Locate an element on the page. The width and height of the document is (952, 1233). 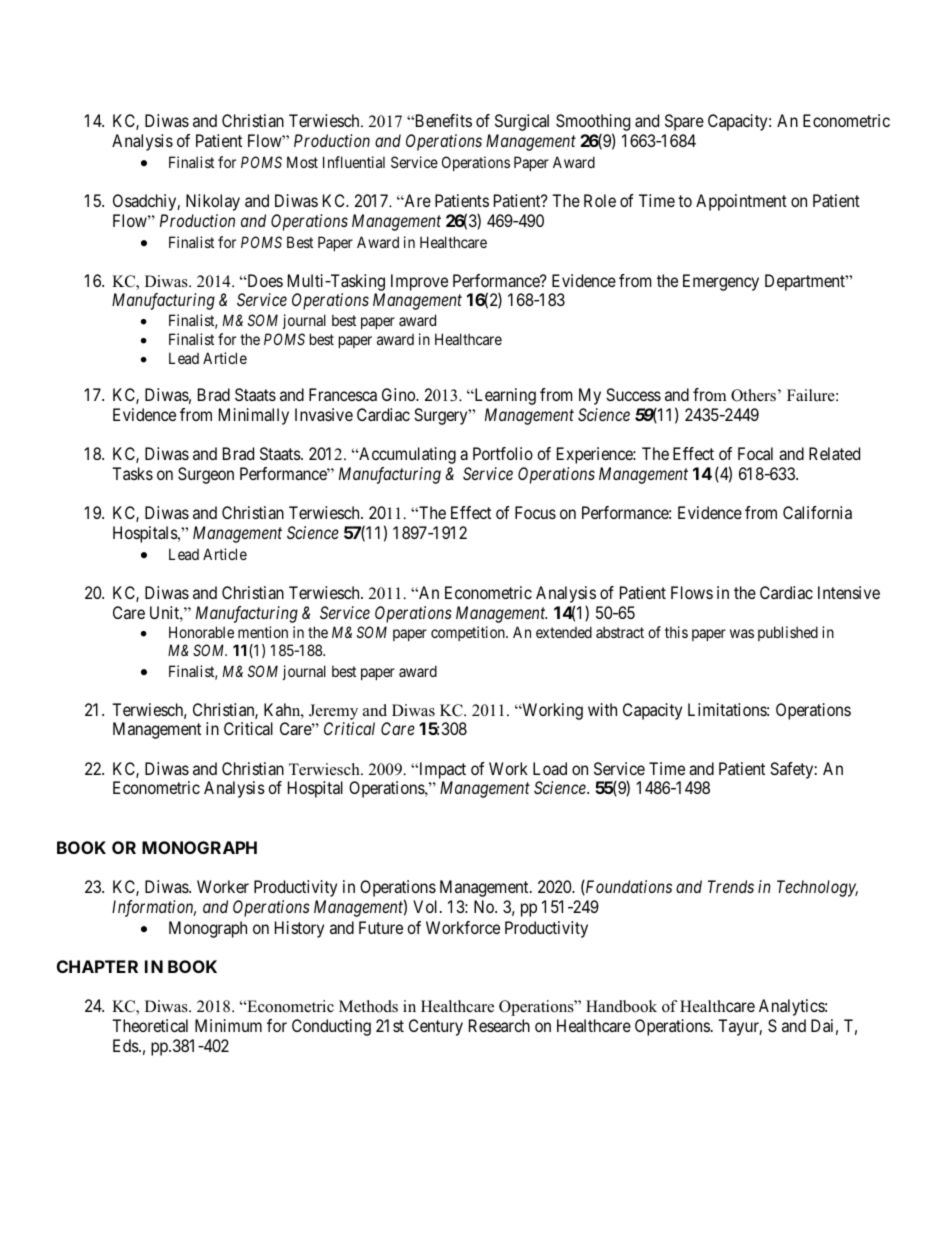
Appointment is located at coordinates (741, 202).
